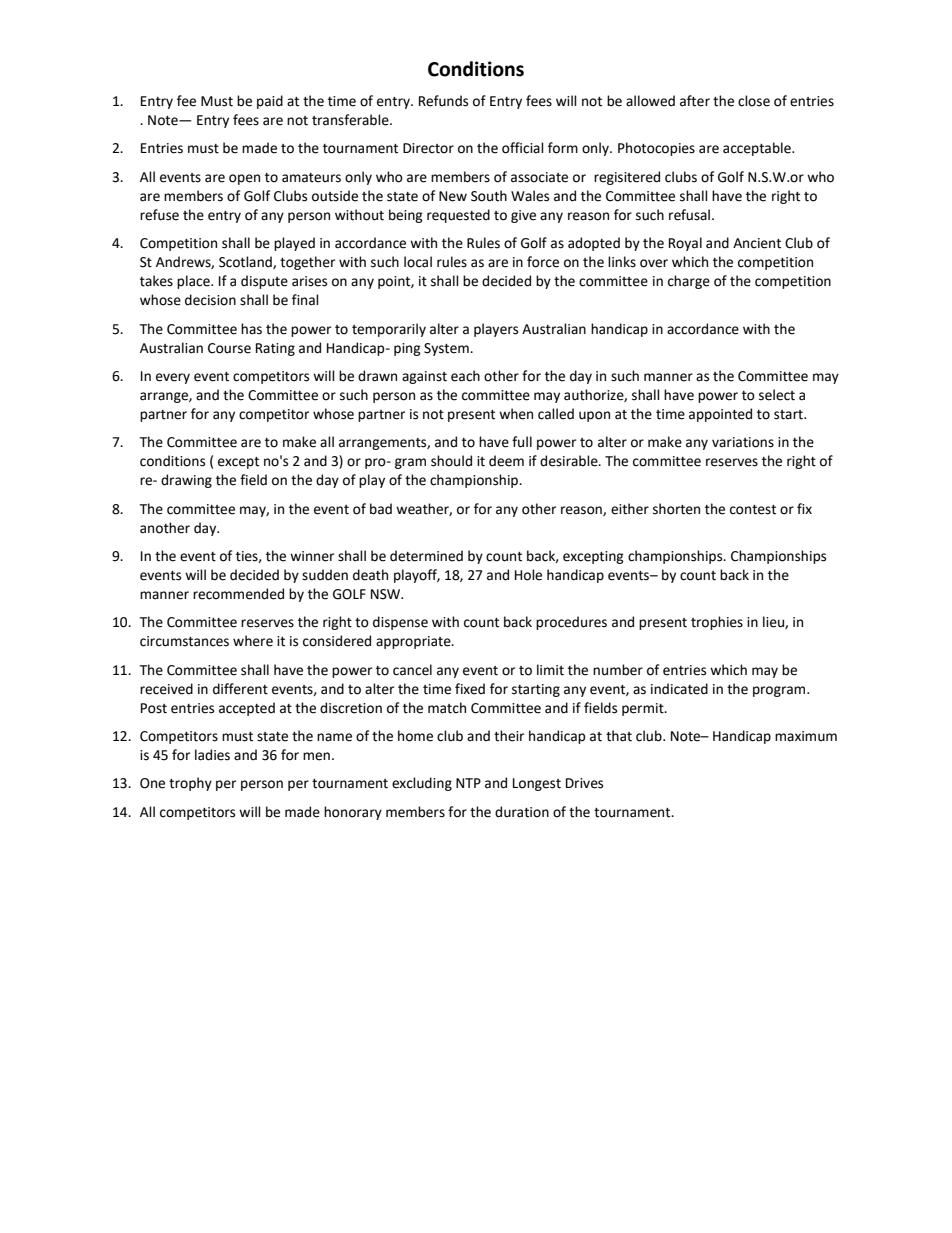  I want to click on fixed, so click(470, 689).
